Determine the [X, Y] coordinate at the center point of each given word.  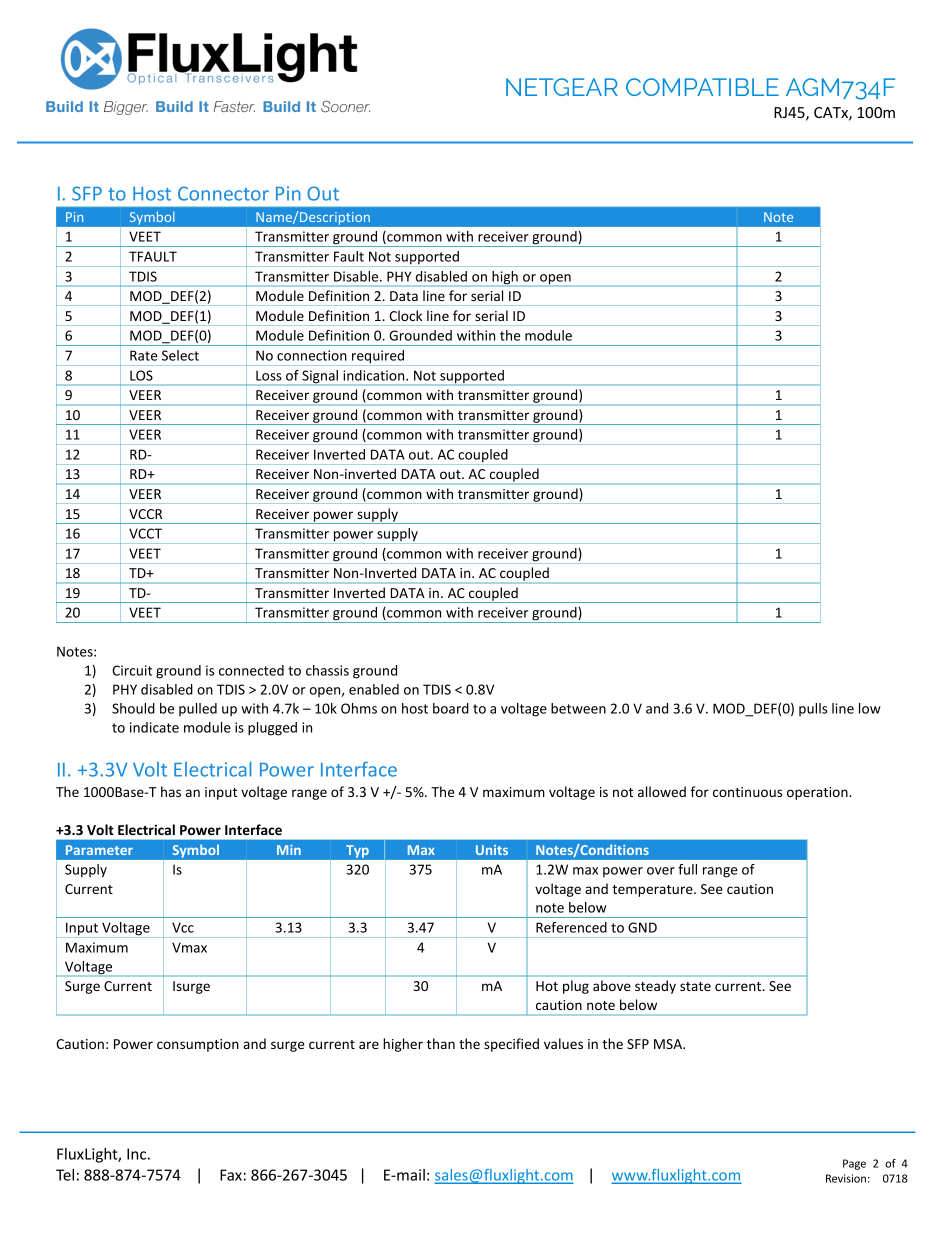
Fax [231, 1175]
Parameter [99, 850]
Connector [223, 193]
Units [492, 850]
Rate [144, 355]
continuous [747, 792]
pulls [813, 709]
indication [375, 375]
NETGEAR [562, 87]
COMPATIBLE [702, 87]
